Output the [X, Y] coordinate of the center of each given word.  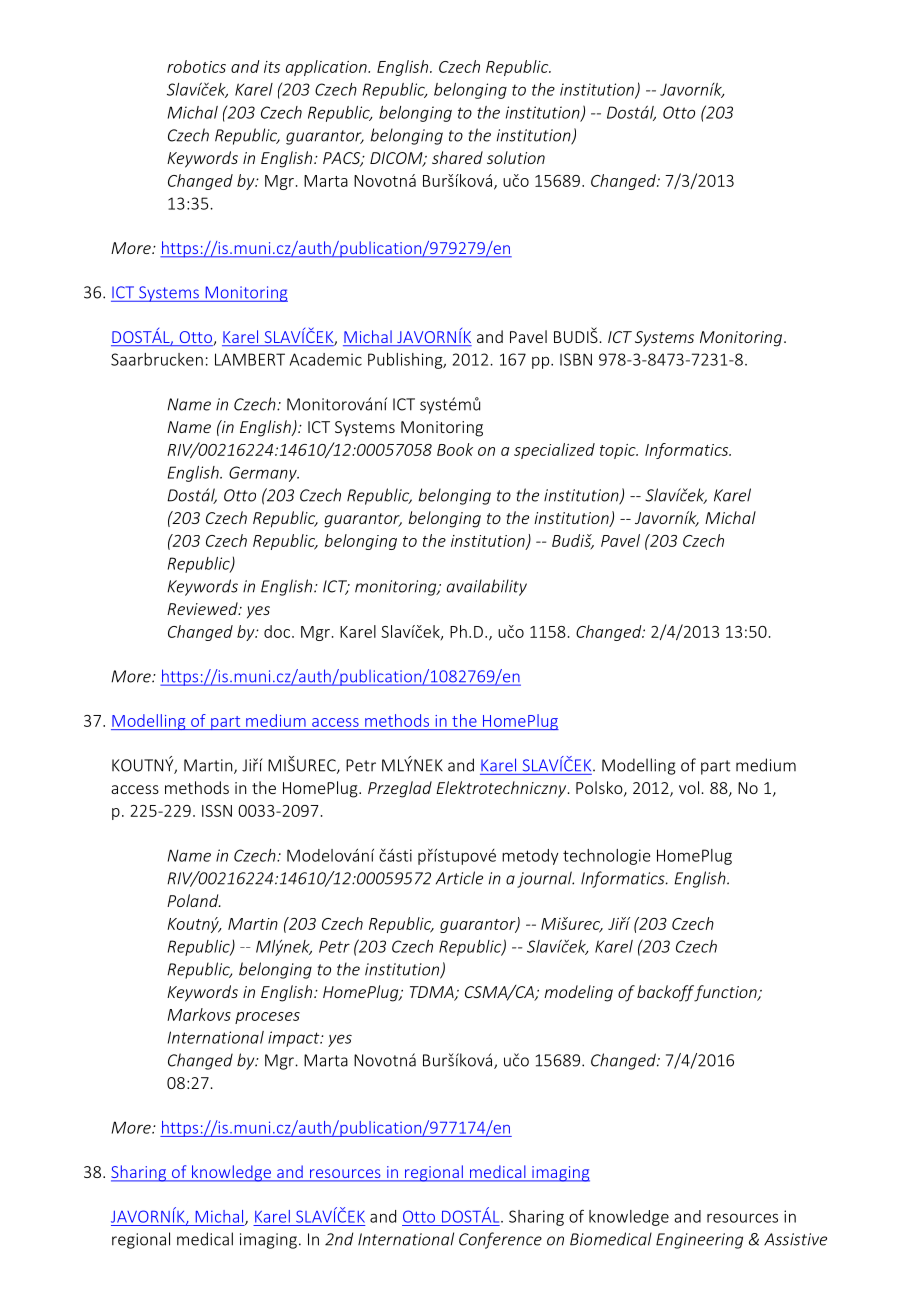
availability [487, 587]
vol [689, 787]
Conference [500, 1240]
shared [457, 157]
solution [516, 157]
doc [278, 631]
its [272, 67]
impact [295, 1039]
